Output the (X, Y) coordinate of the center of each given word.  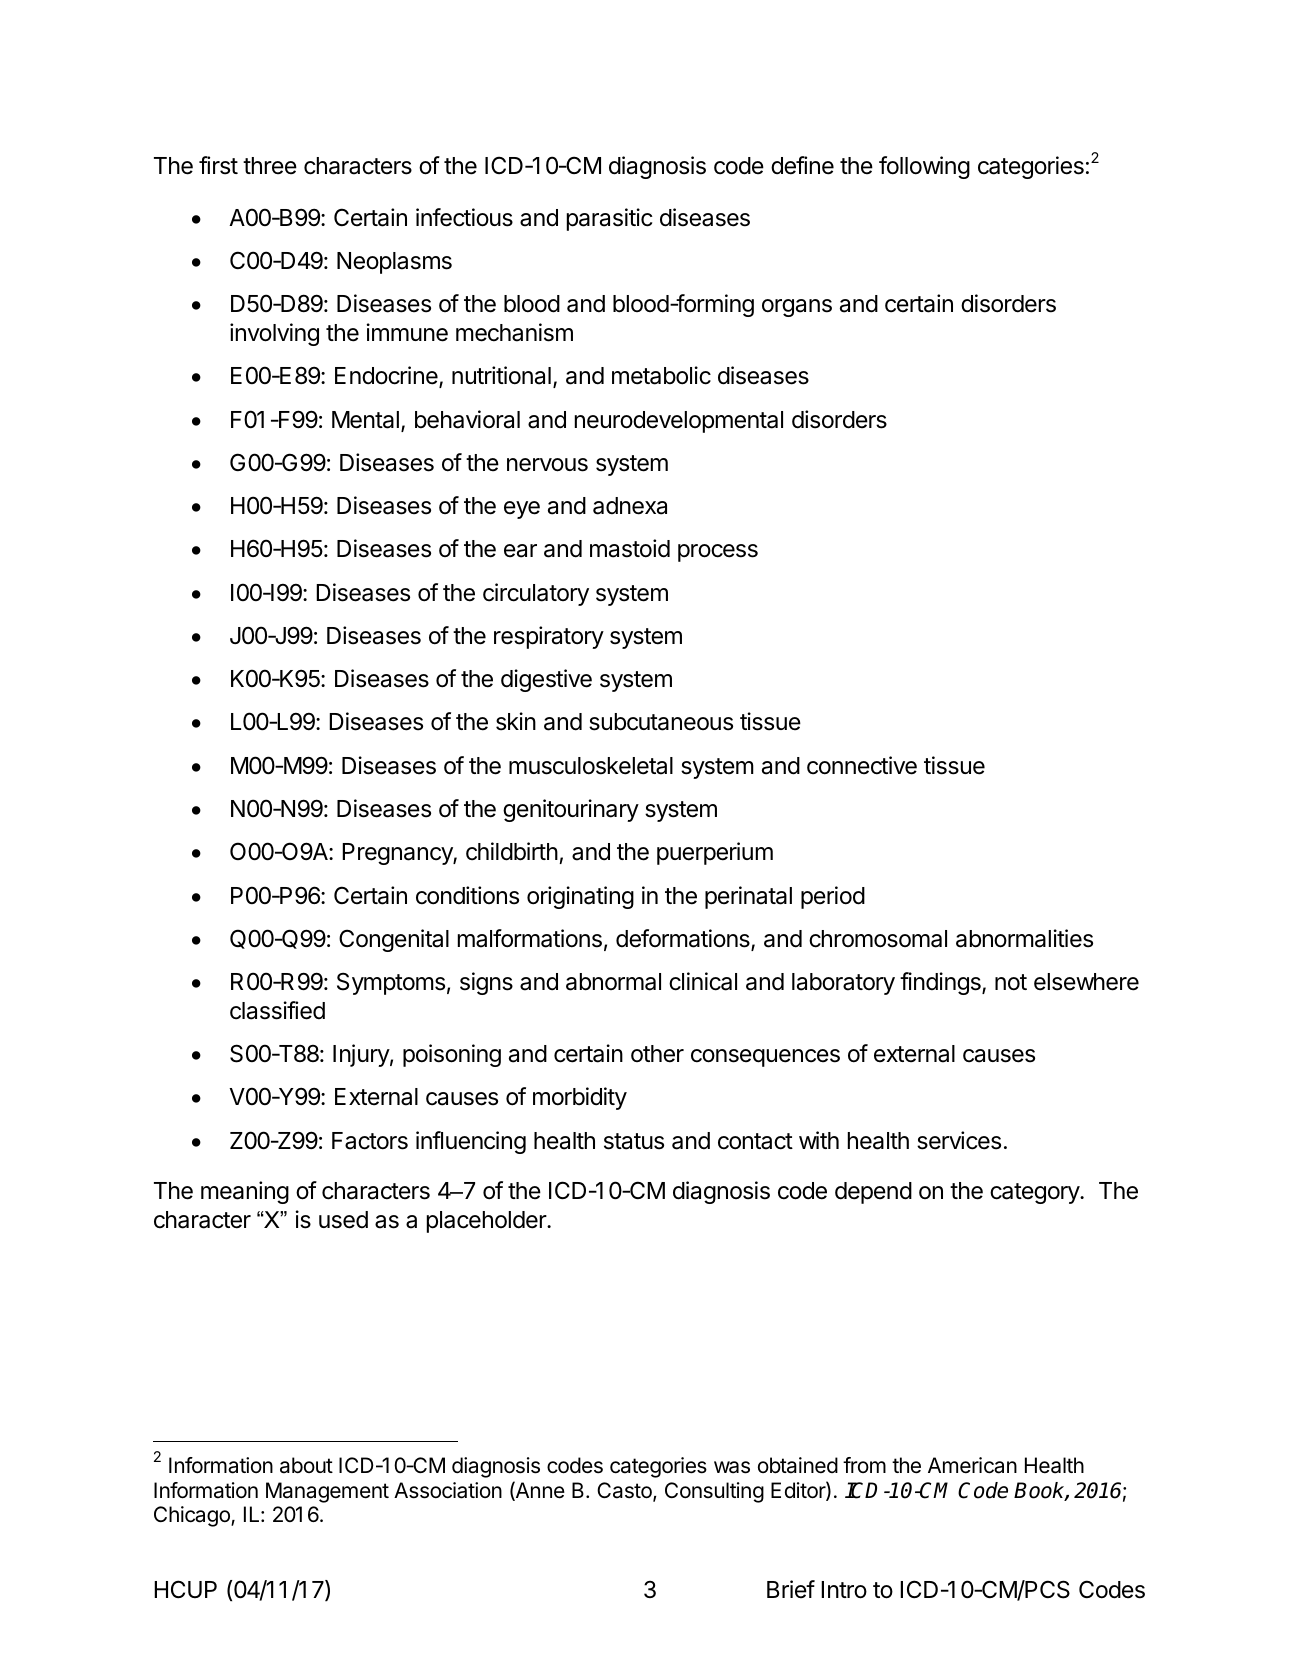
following (924, 167)
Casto (625, 1491)
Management (327, 1492)
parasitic (610, 219)
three (270, 166)
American (972, 1465)
